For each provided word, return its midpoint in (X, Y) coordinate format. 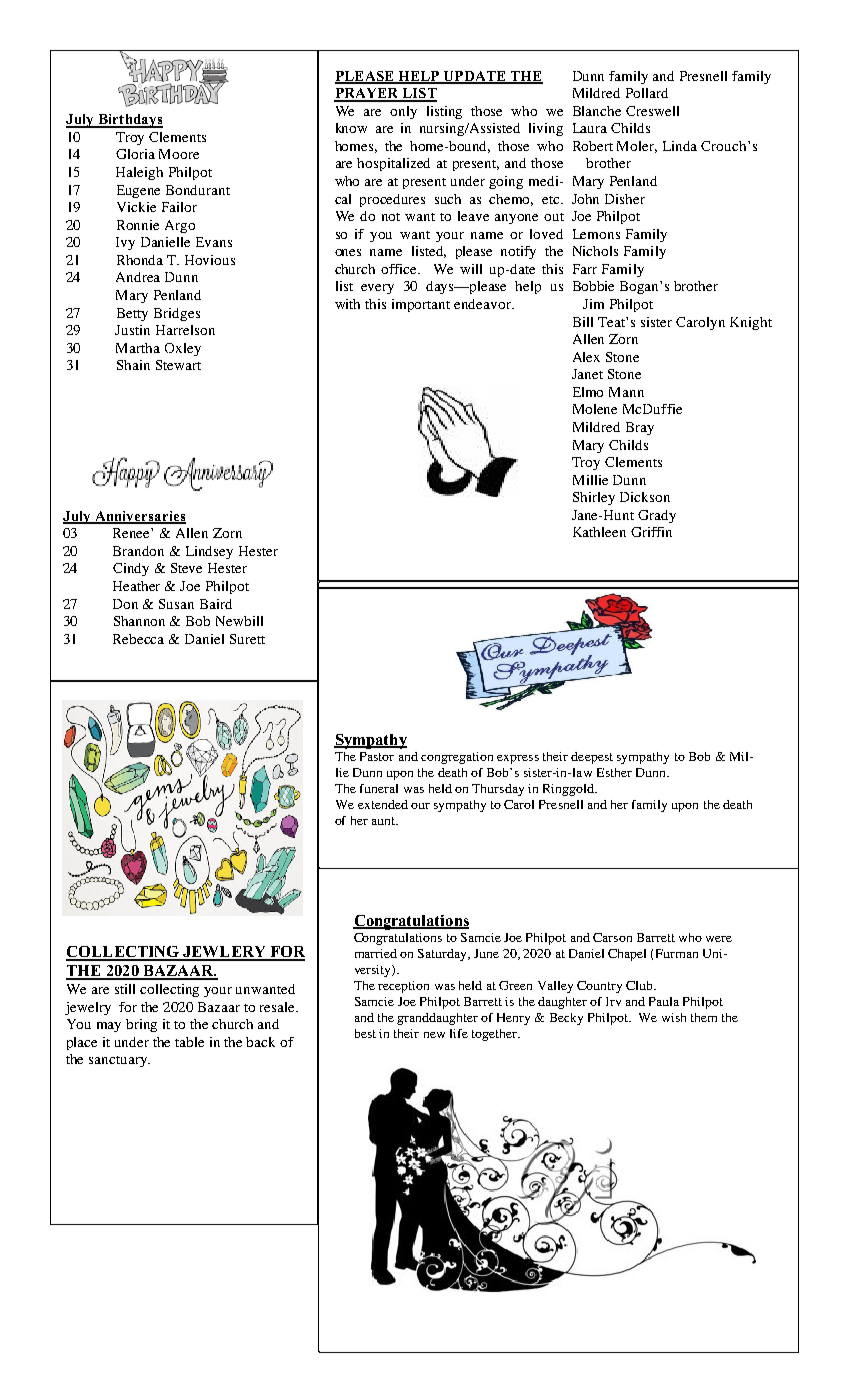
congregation (457, 758)
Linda (680, 146)
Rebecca (138, 639)
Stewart (178, 365)
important (421, 305)
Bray (640, 428)
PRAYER (367, 94)
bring (141, 1025)
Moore (179, 154)
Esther (614, 772)
